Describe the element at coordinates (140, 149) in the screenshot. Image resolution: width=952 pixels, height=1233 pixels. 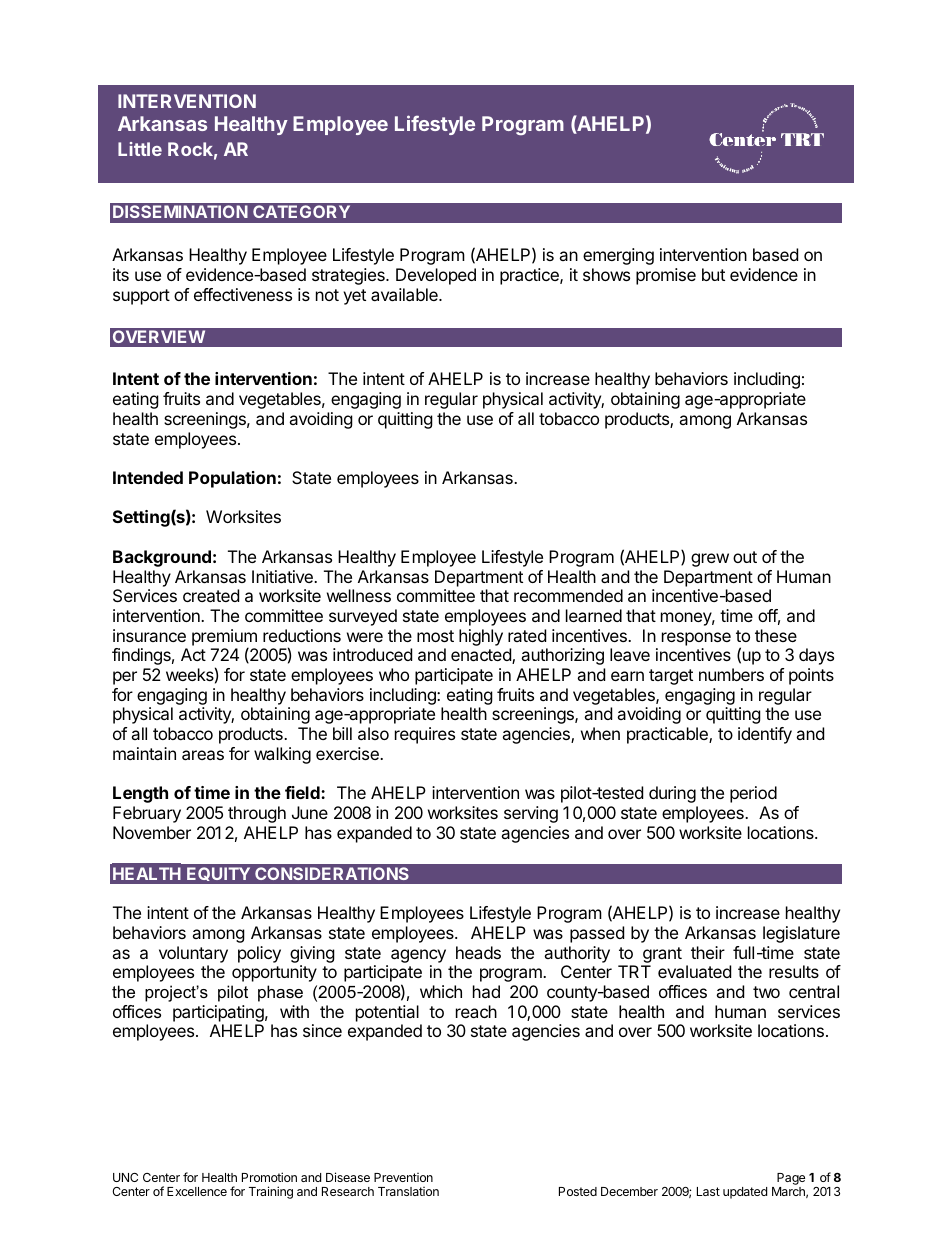
I see `Little` at that location.
